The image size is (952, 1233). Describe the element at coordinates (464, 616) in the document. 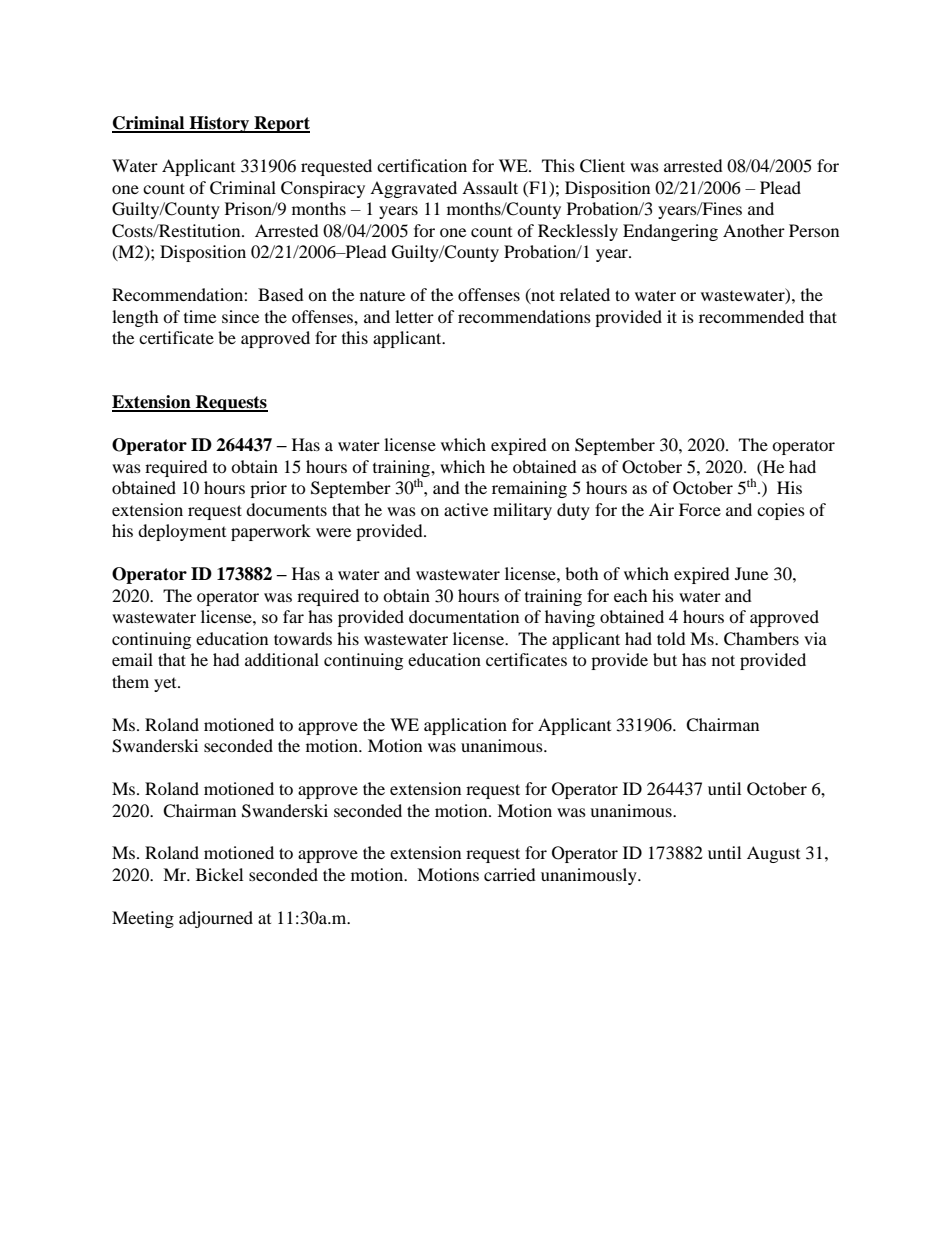

I see `documentation` at that location.
